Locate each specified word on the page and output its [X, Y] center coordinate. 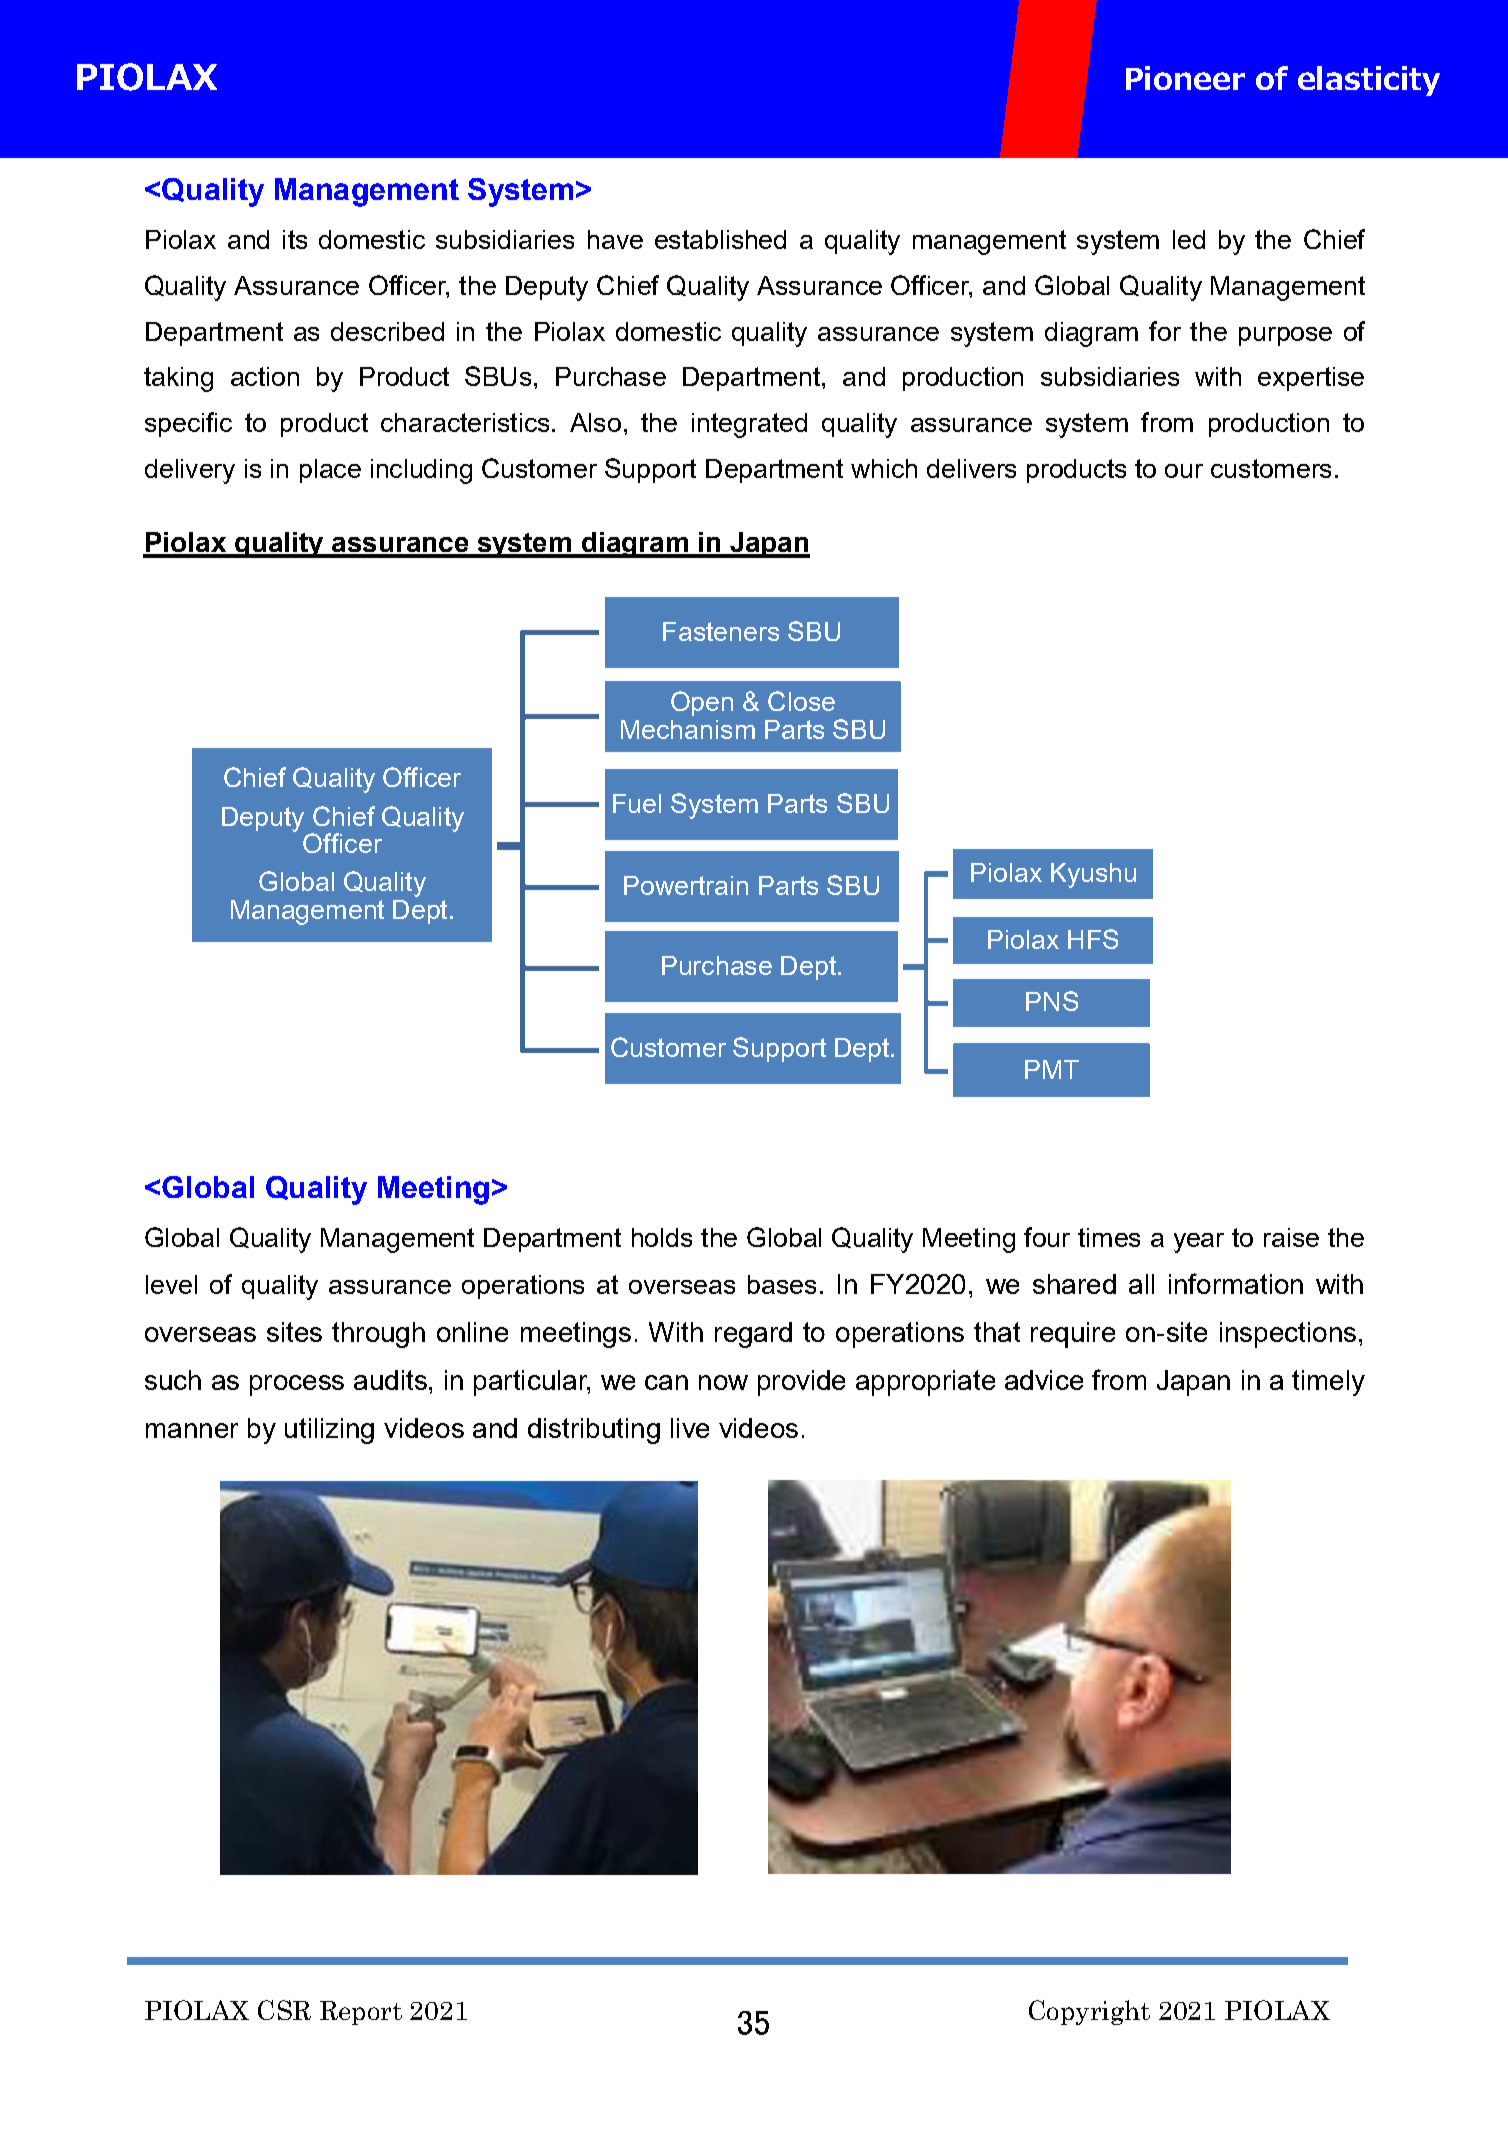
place [330, 471]
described [387, 331]
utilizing [329, 1431]
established [720, 239]
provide [801, 1383]
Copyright [1089, 2012]
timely [1328, 1383]
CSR [284, 2010]
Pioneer [1185, 78]
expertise [1311, 379]
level [171, 1284]
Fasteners [721, 631]
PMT [1052, 1069]
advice [1044, 1380]
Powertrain [686, 885]
